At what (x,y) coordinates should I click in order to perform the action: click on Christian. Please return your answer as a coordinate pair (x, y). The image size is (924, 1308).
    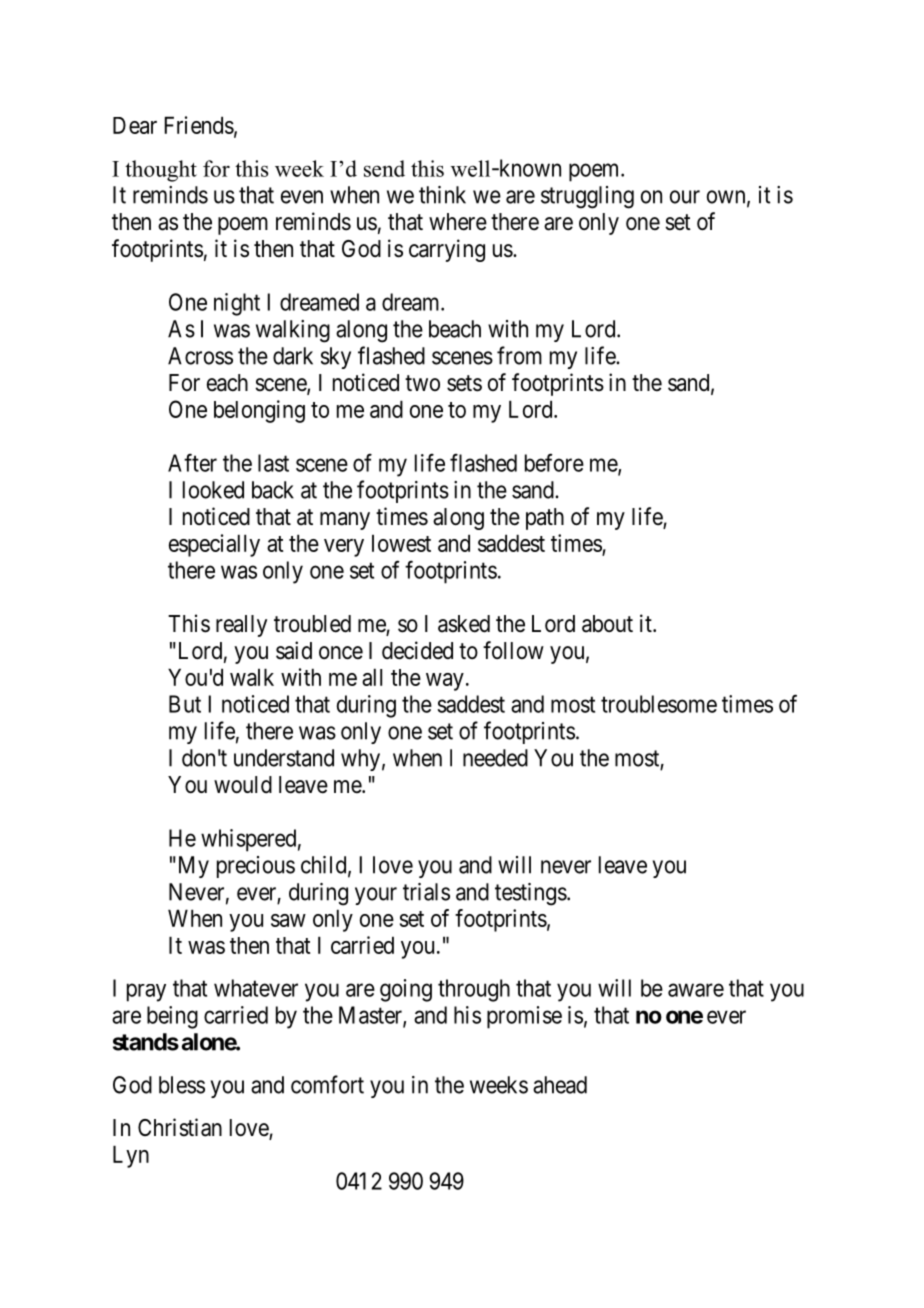
    Looking at the image, I should click on (180, 1127).
